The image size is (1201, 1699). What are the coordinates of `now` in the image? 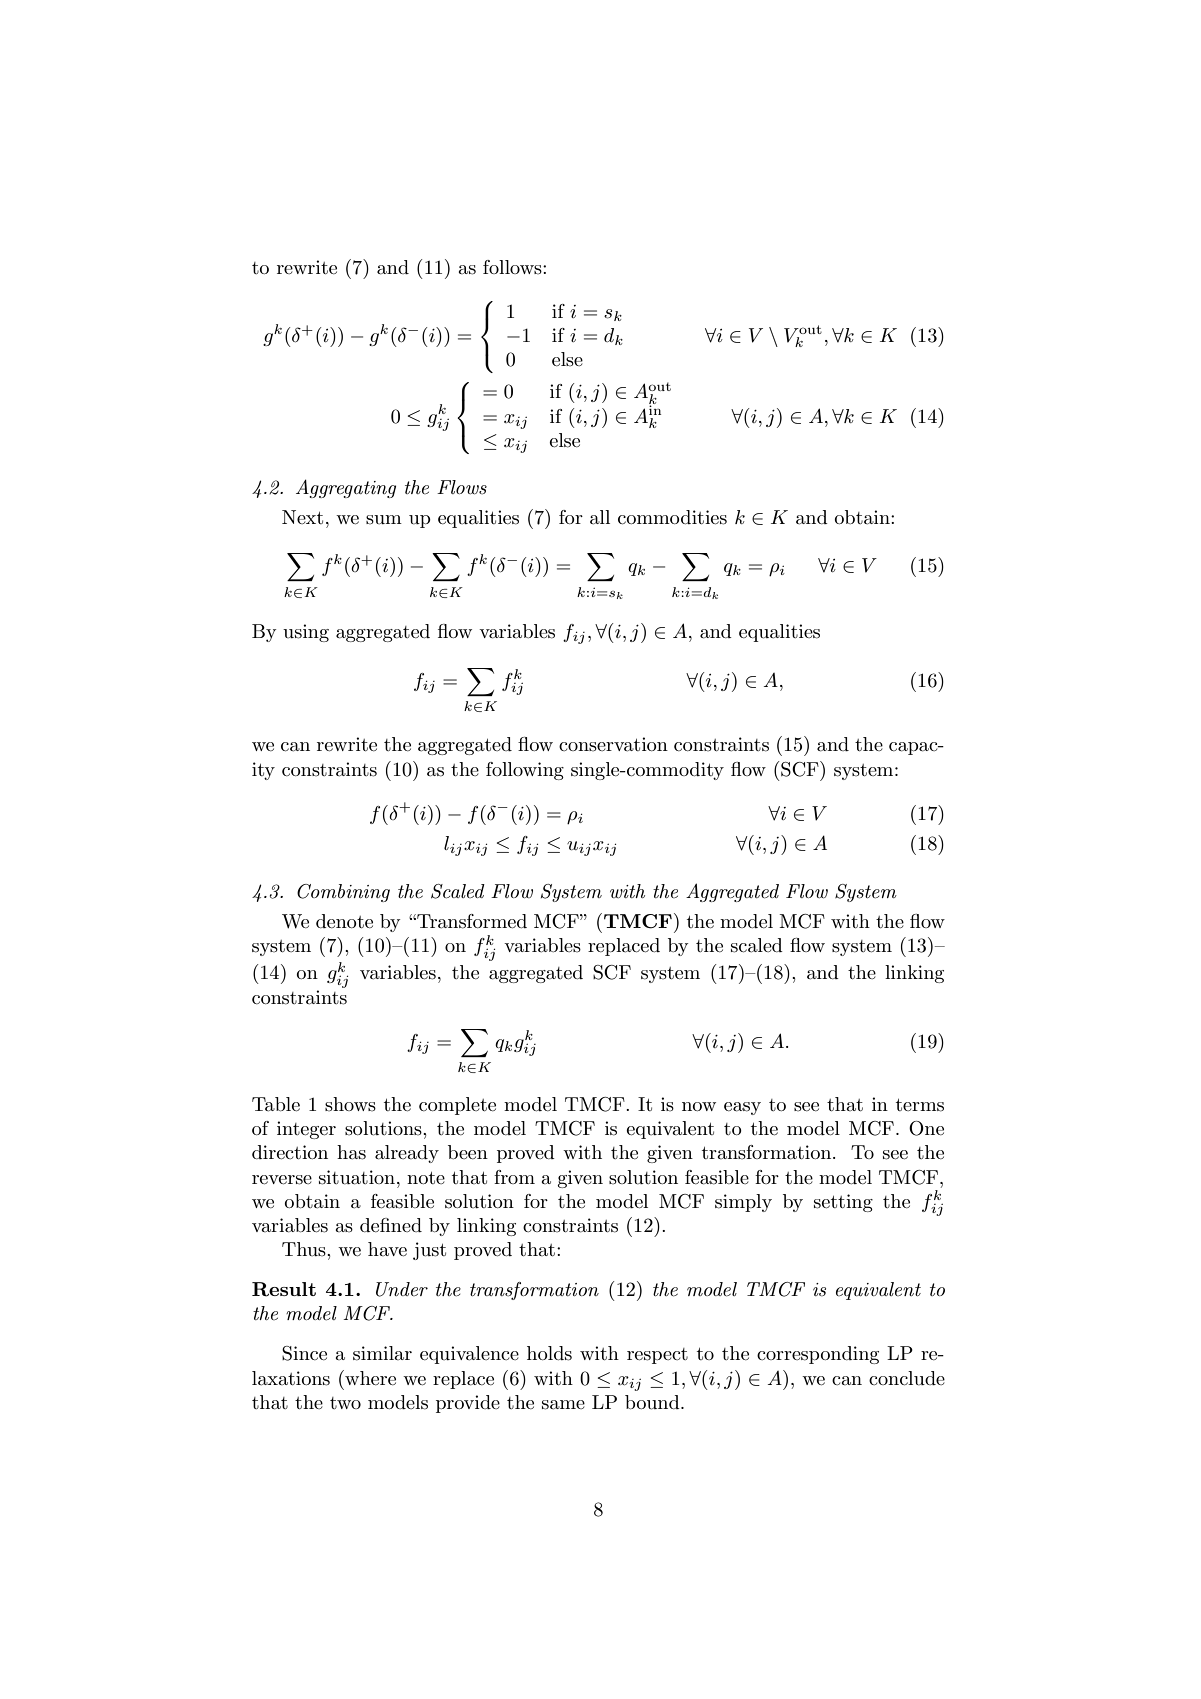 It's located at (699, 1106).
